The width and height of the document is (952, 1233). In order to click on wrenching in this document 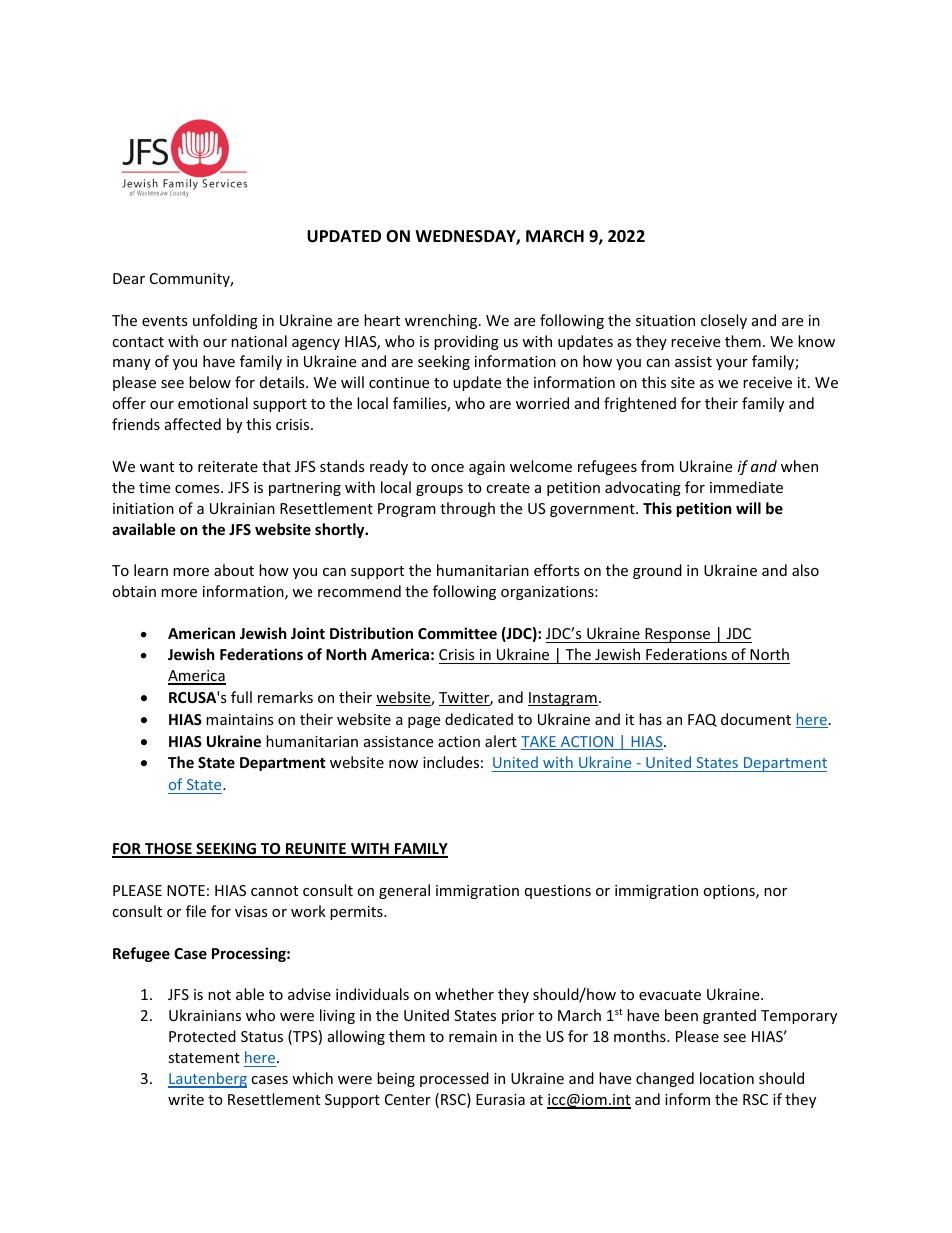, I will do `click(442, 321)`.
